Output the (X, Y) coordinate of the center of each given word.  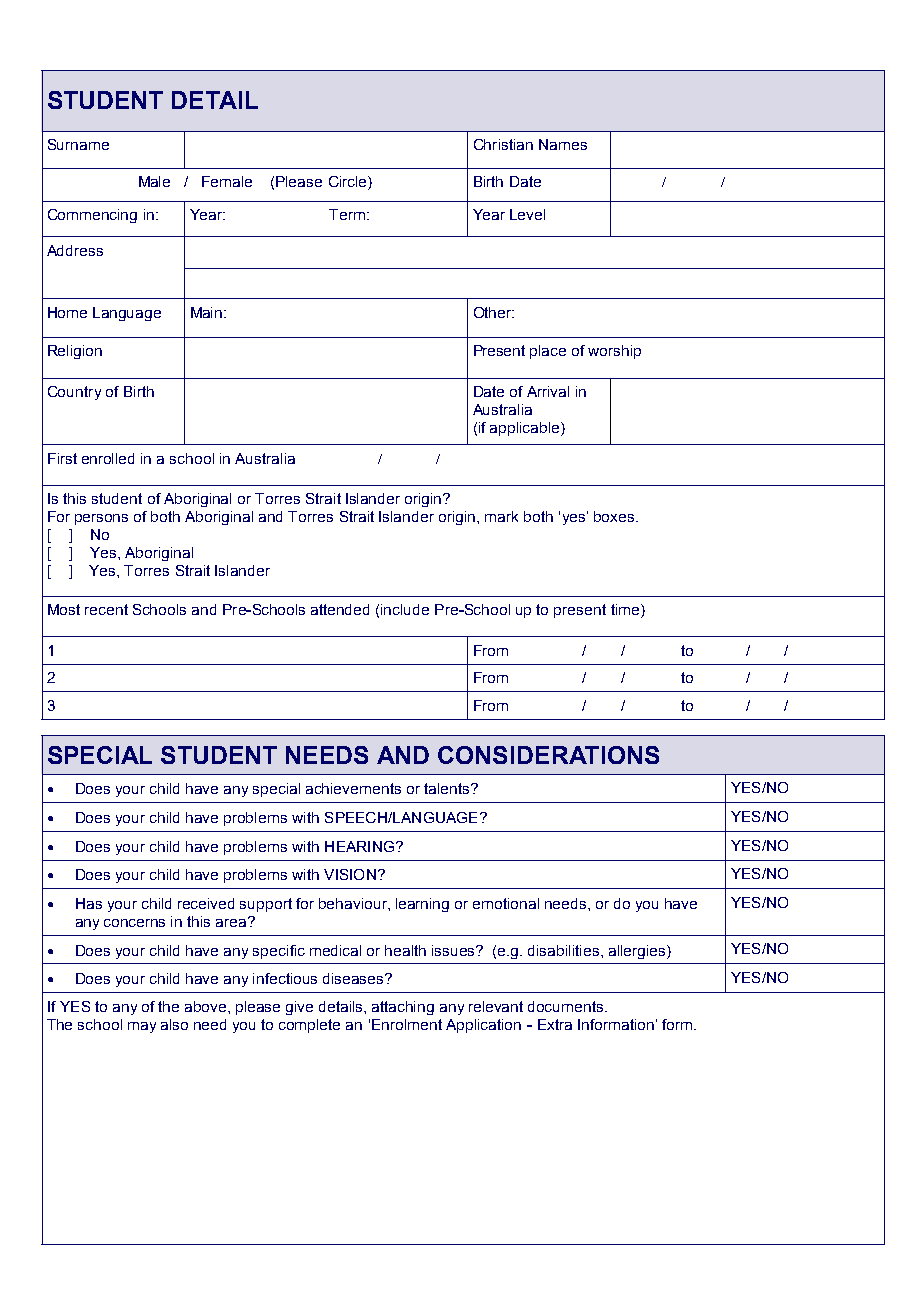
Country (74, 393)
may (142, 1027)
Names (563, 144)
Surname (78, 144)
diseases (354, 978)
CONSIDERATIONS (548, 755)
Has (89, 903)
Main (208, 312)
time (626, 611)
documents (567, 1006)
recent (106, 609)
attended (340, 609)
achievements (353, 788)
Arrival (548, 391)
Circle (349, 183)
